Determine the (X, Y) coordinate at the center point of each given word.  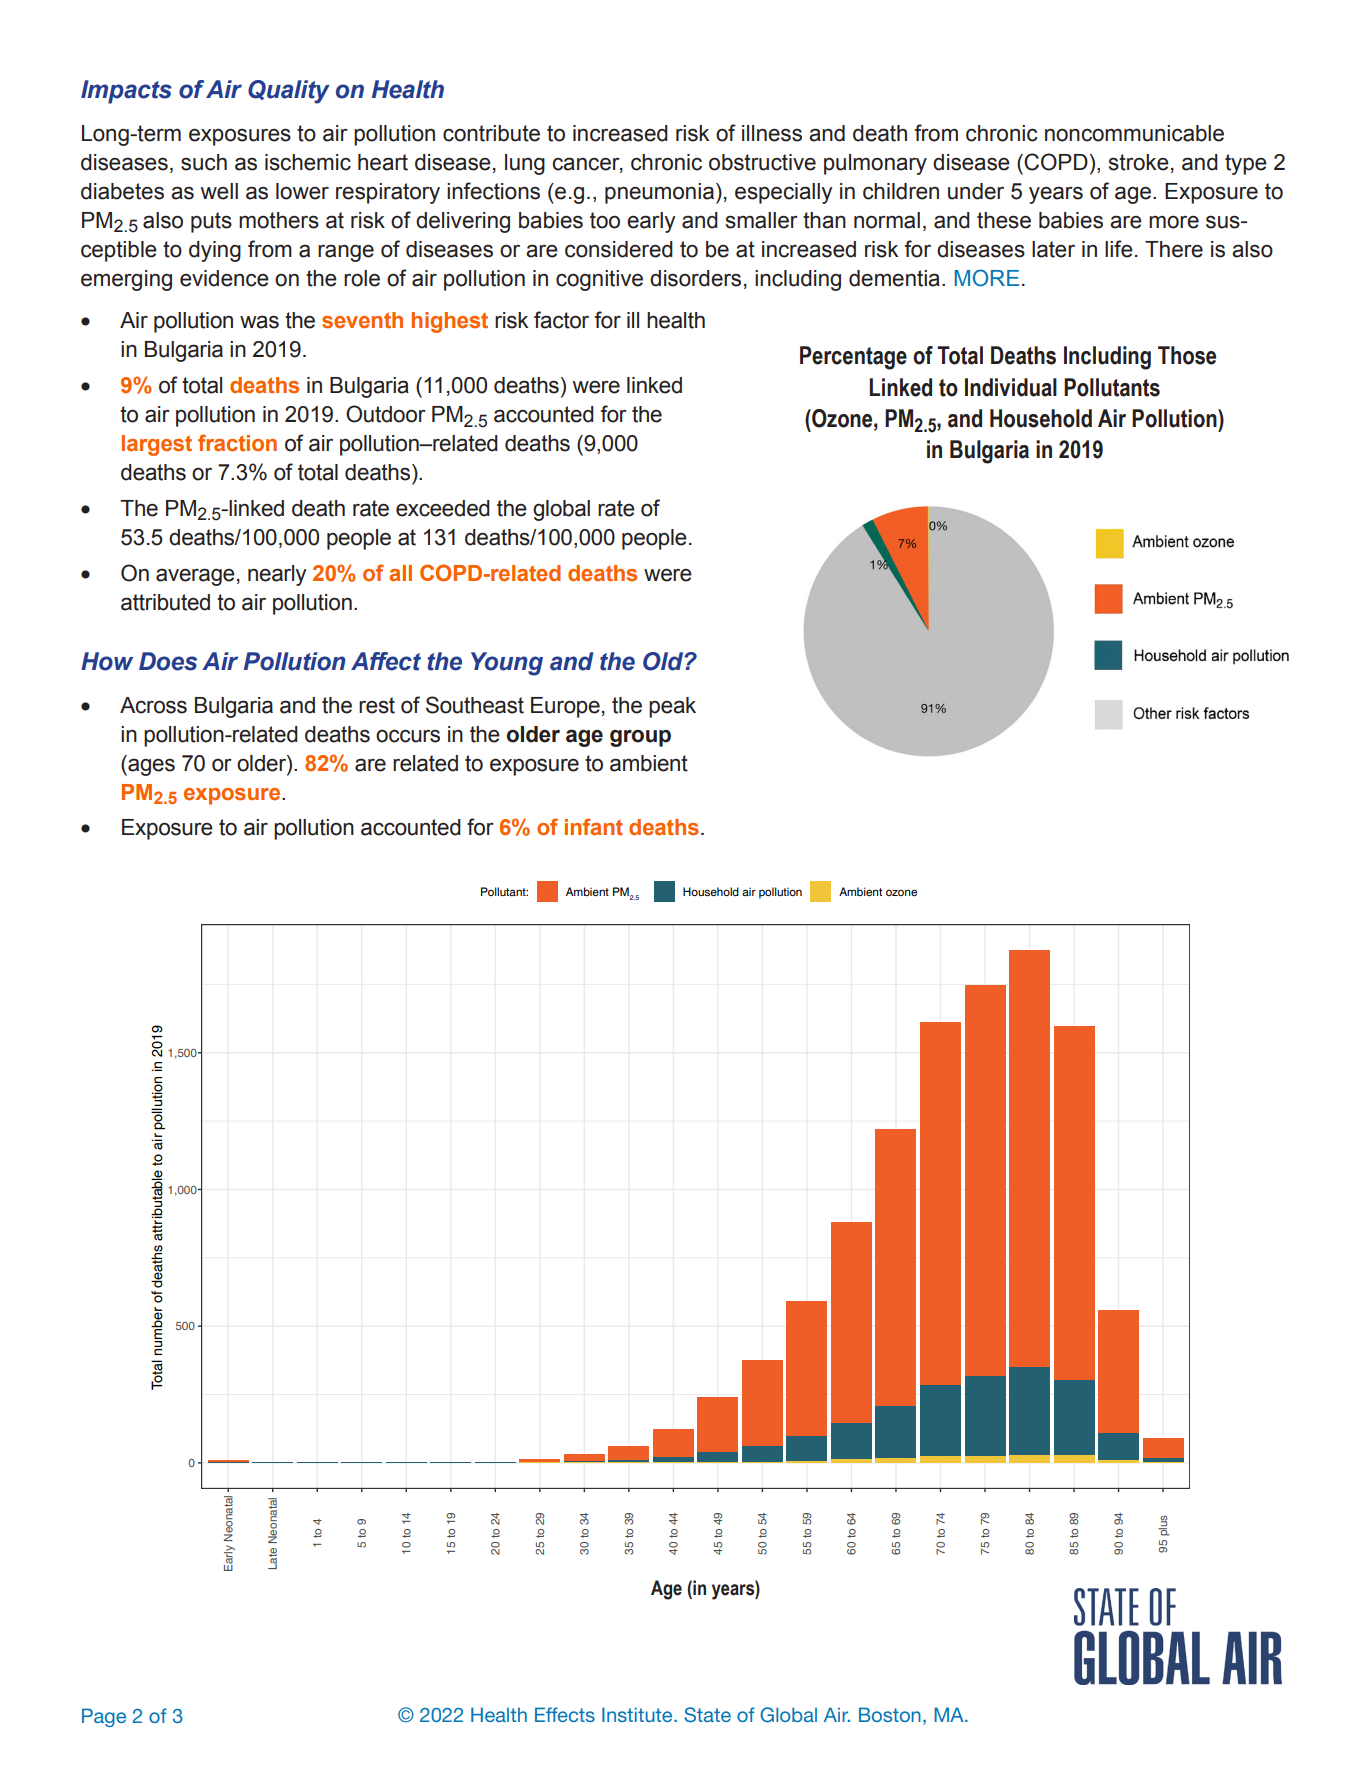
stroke (1139, 162)
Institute (638, 1714)
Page (104, 1717)
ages (150, 767)
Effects (565, 1714)
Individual (1011, 387)
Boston (890, 1714)
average (195, 577)
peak (672, 707)
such (204, 162)
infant (594, 827)
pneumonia (659, 193)
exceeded (443, 508)
